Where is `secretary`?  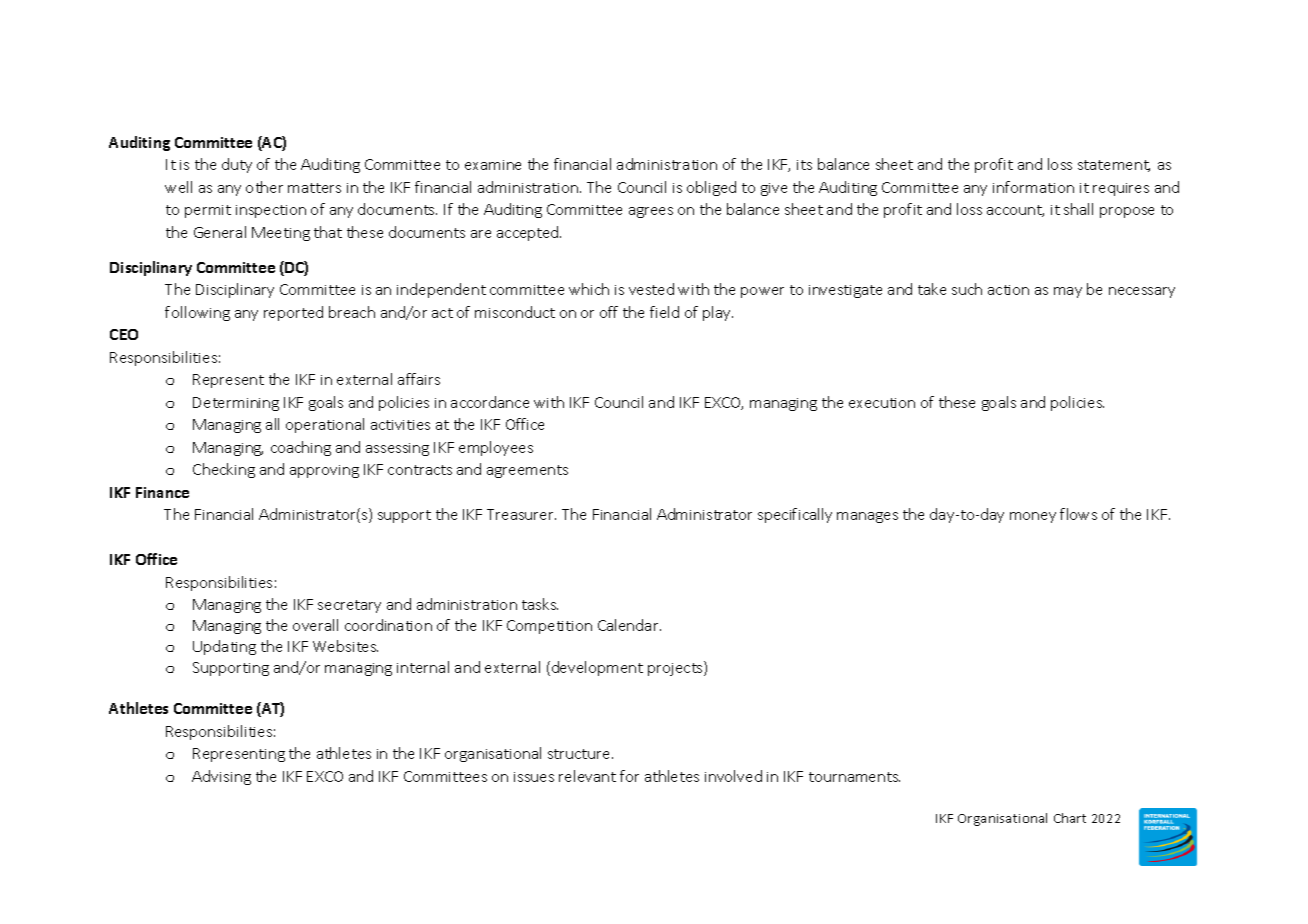
secretary is located at coordinates (349, 606).
